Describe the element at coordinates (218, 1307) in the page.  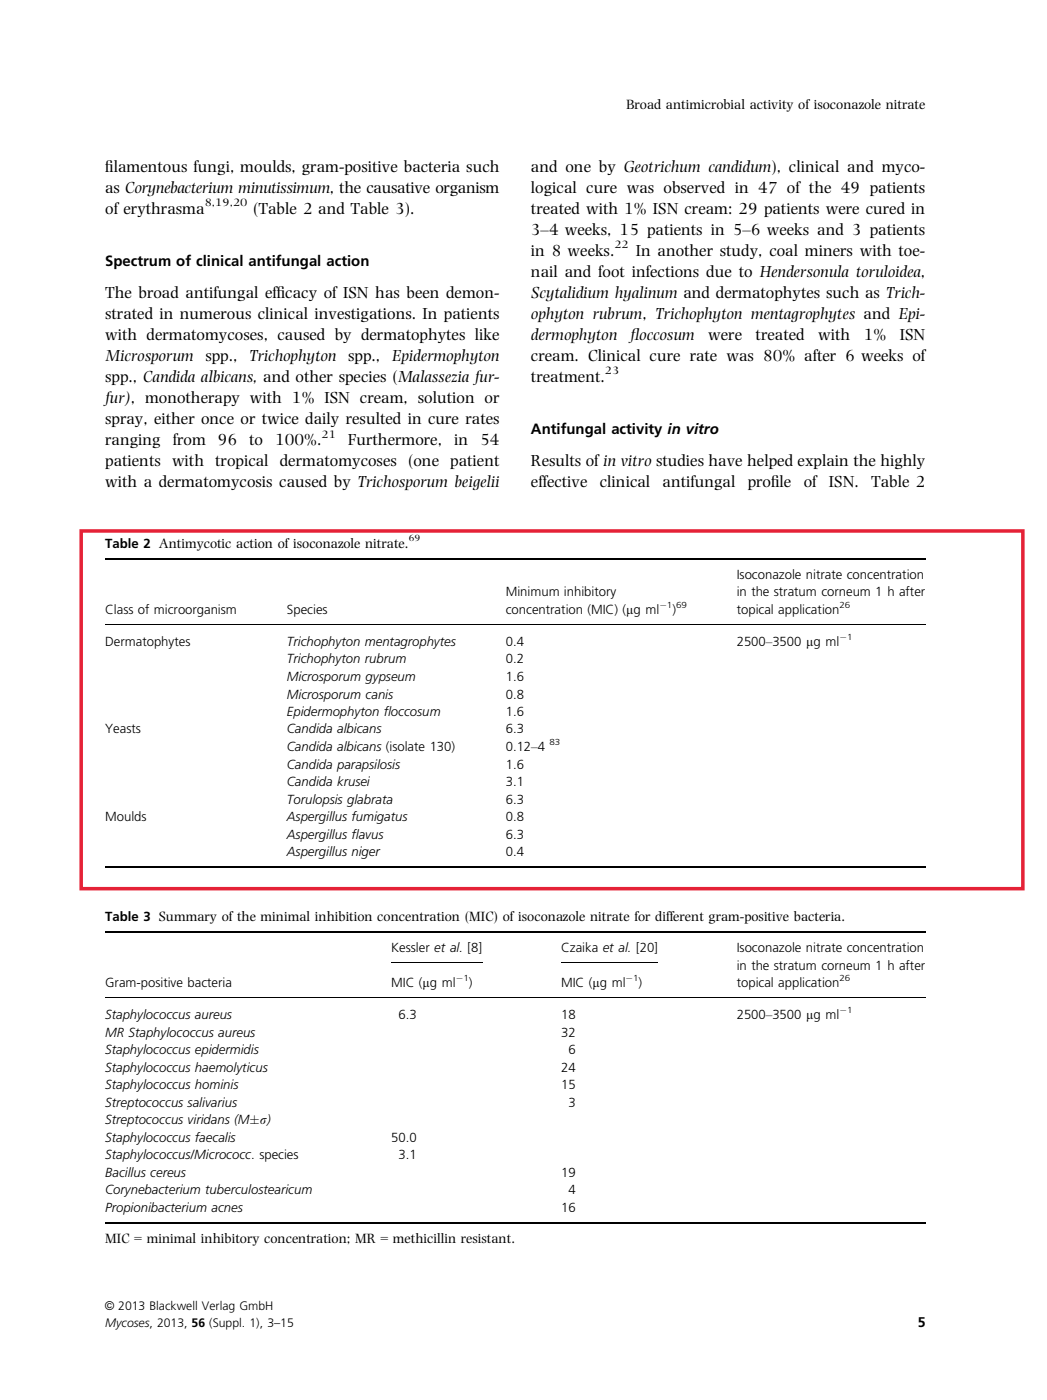
I see `Verlag` at that location.
